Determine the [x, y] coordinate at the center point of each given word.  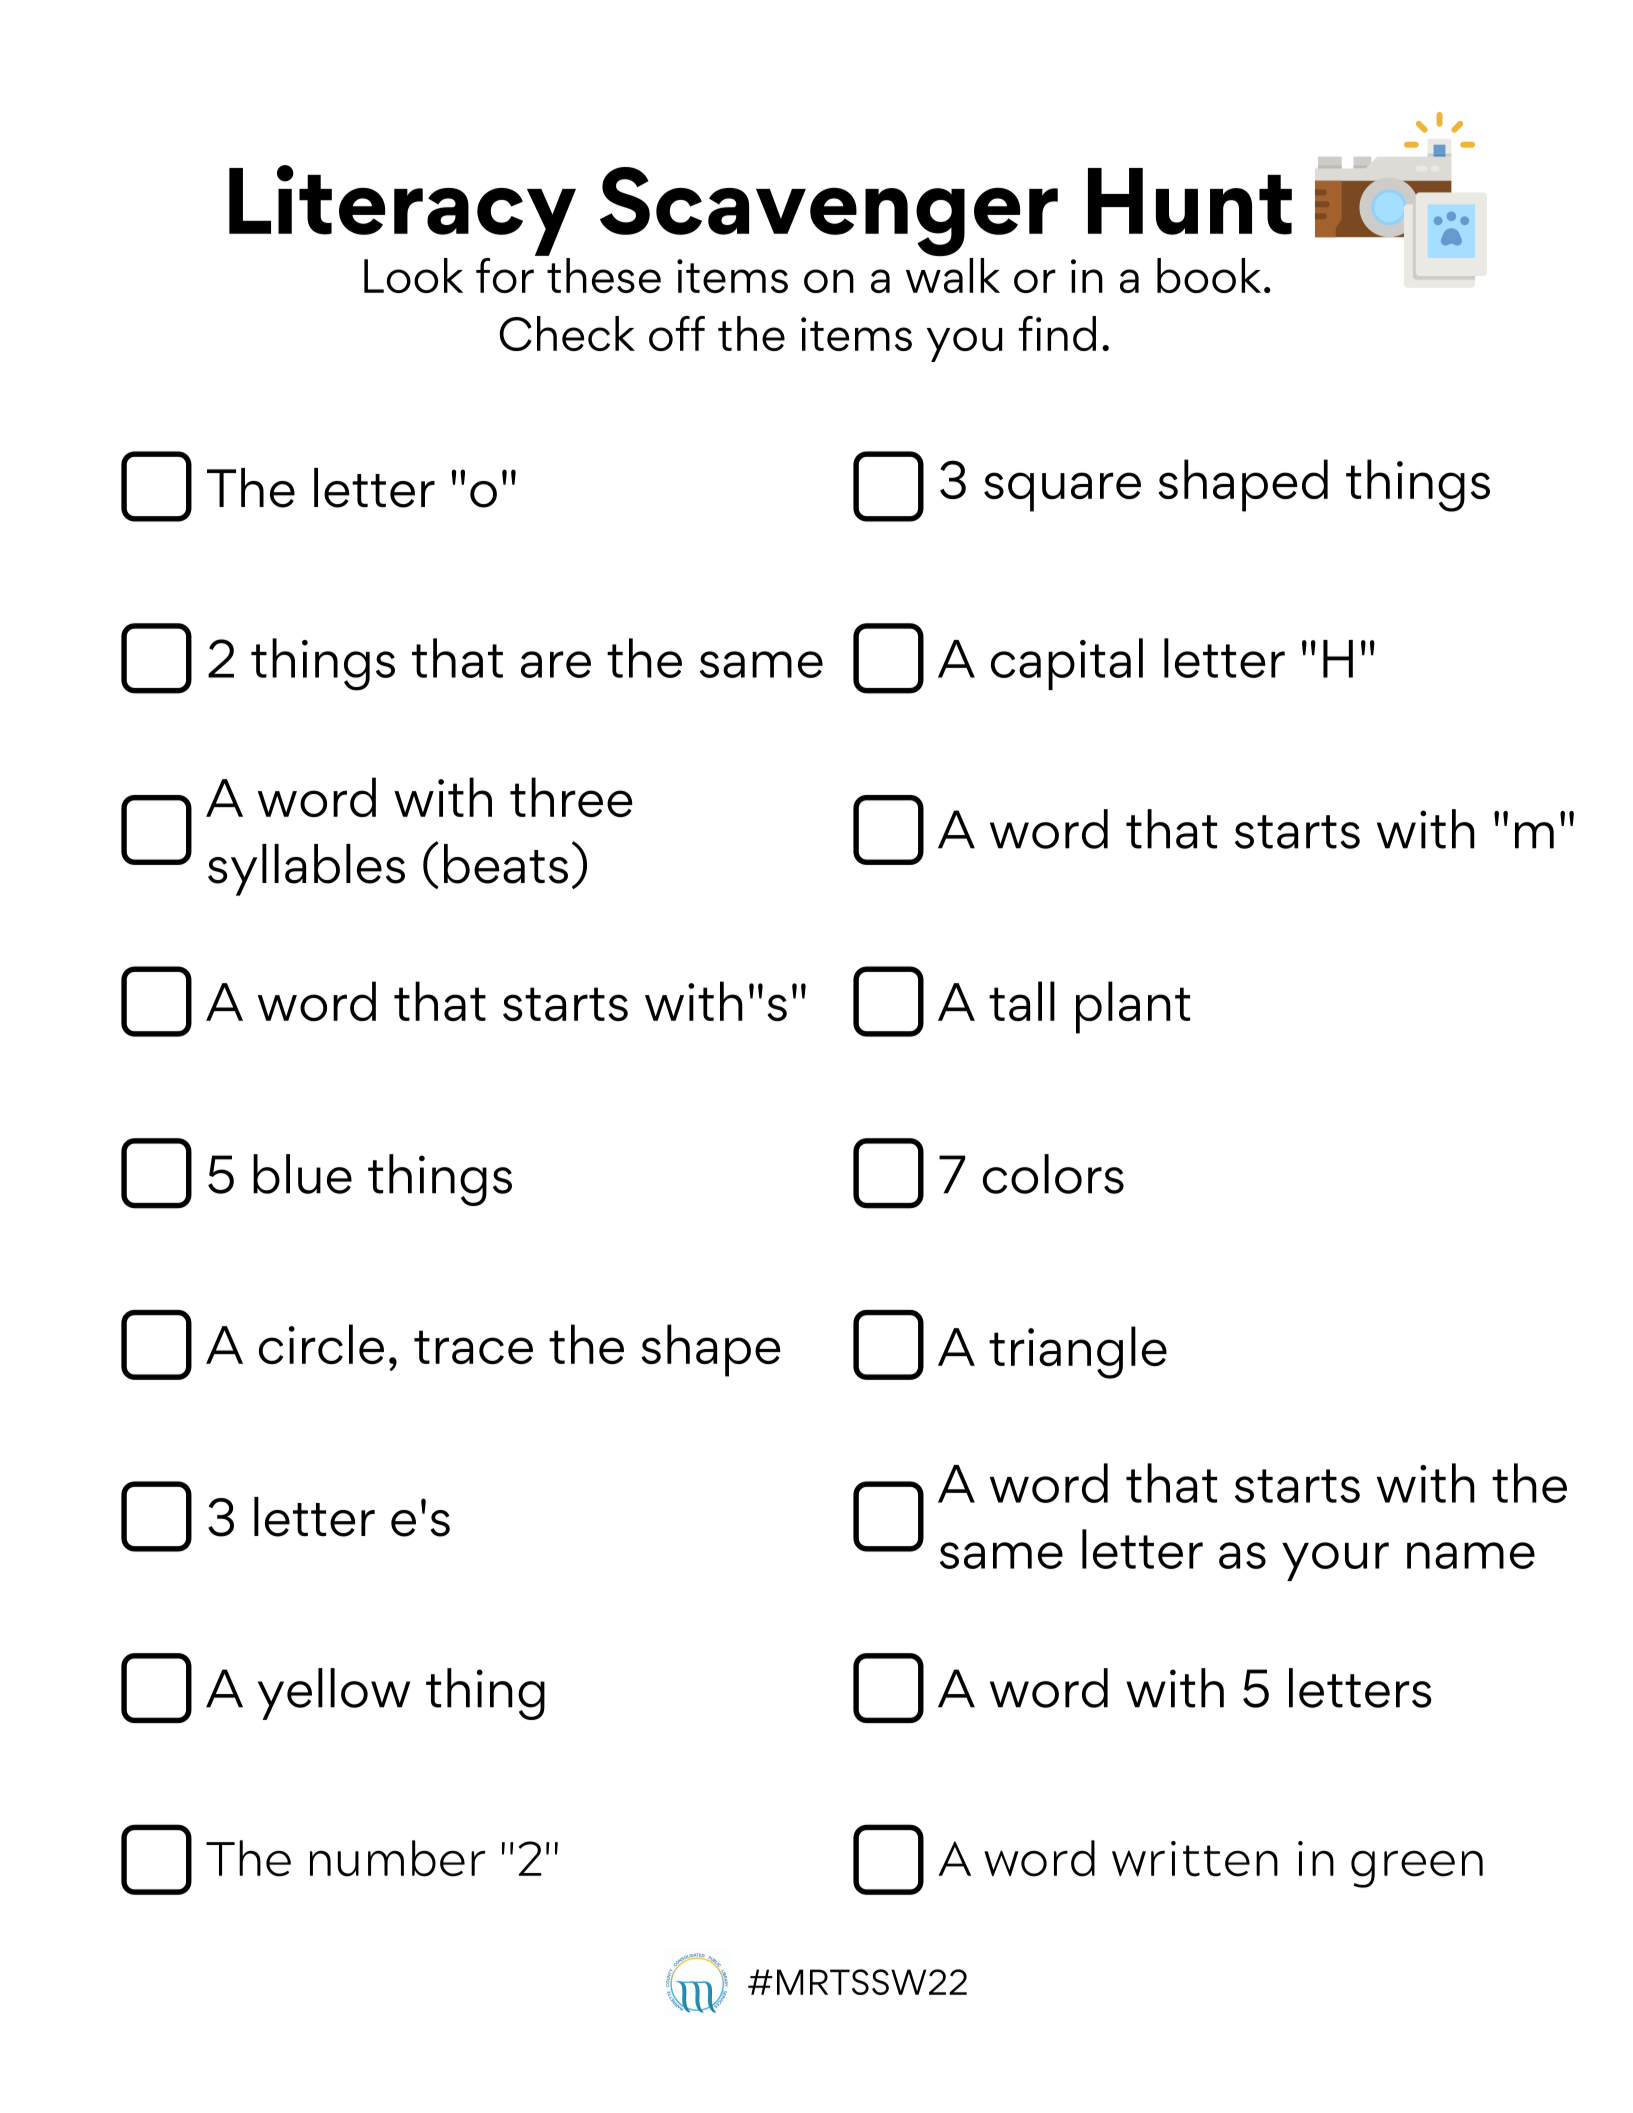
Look [413, 275]
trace [473, 1347]
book [1209, 275]
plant [1133, 1007]
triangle [1078, 1352]
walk [953, 274]
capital [1067, 664]
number [398, 1858]
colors [1053, 1174]
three [571, 797]
